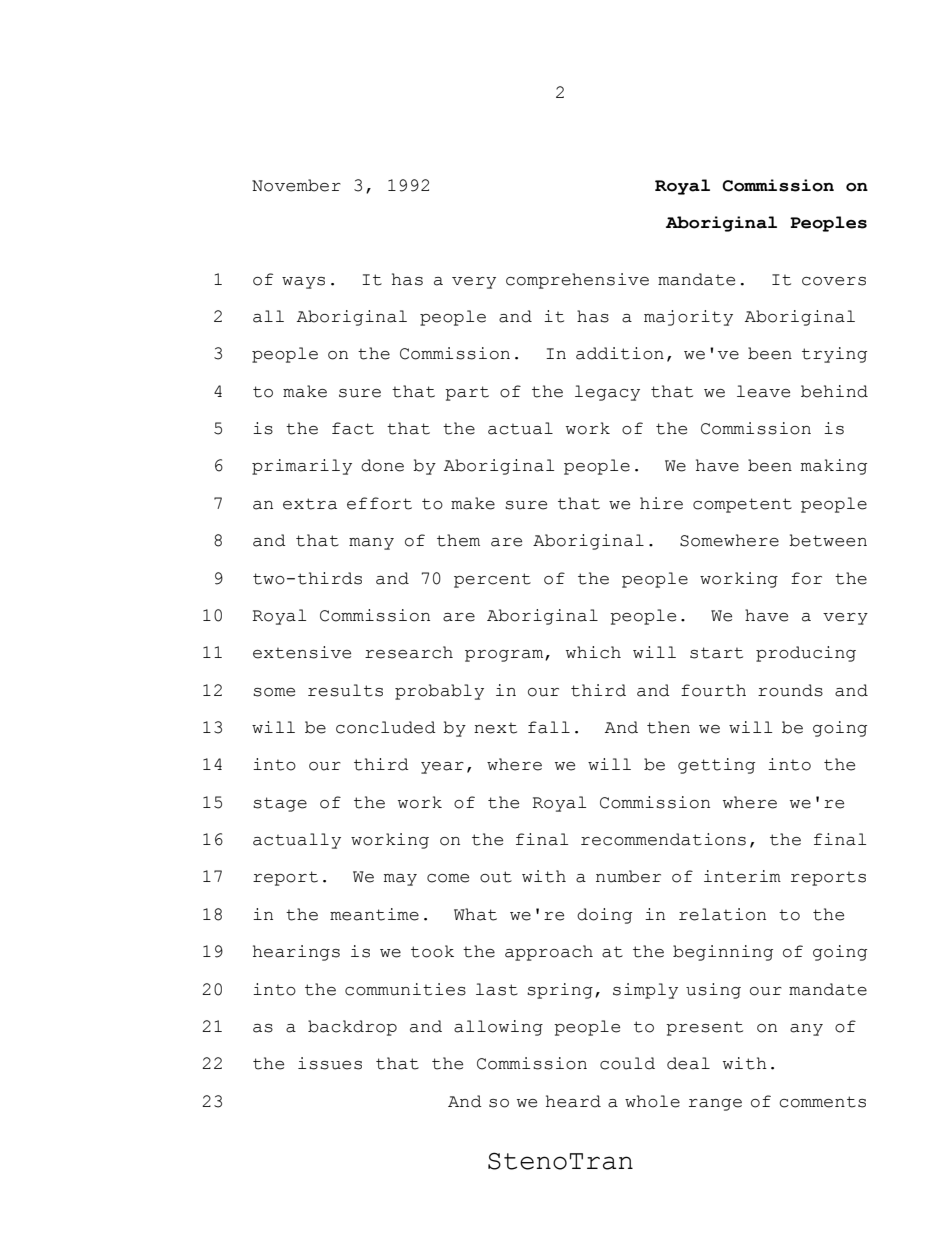 This image has height=1233, width=952. What do you see at coordinates (806, 654) in the image?
I see `producing` at bounding box center [806, 654].
